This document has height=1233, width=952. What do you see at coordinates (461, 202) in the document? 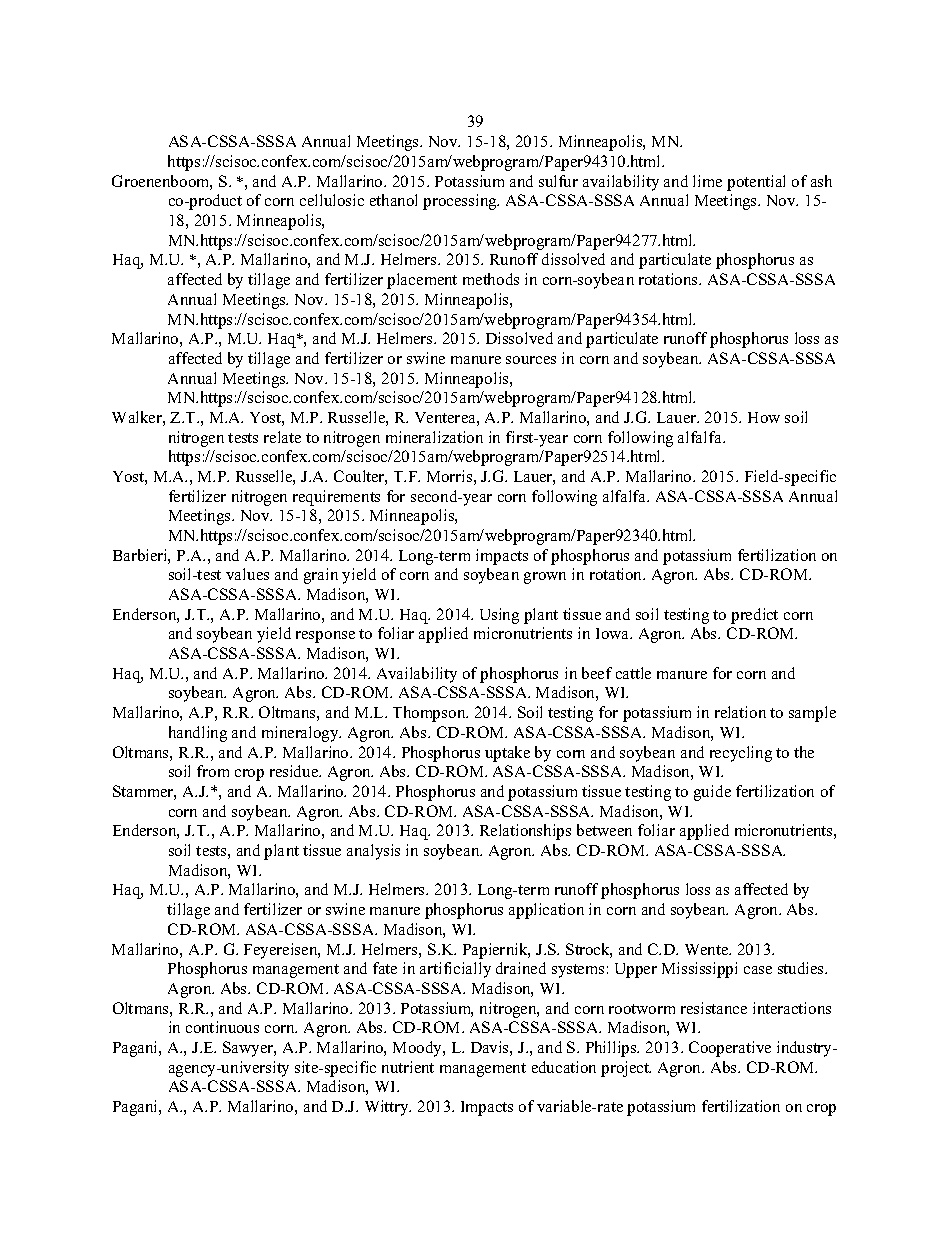
I see `processing` at bounding box center [461, 202].
